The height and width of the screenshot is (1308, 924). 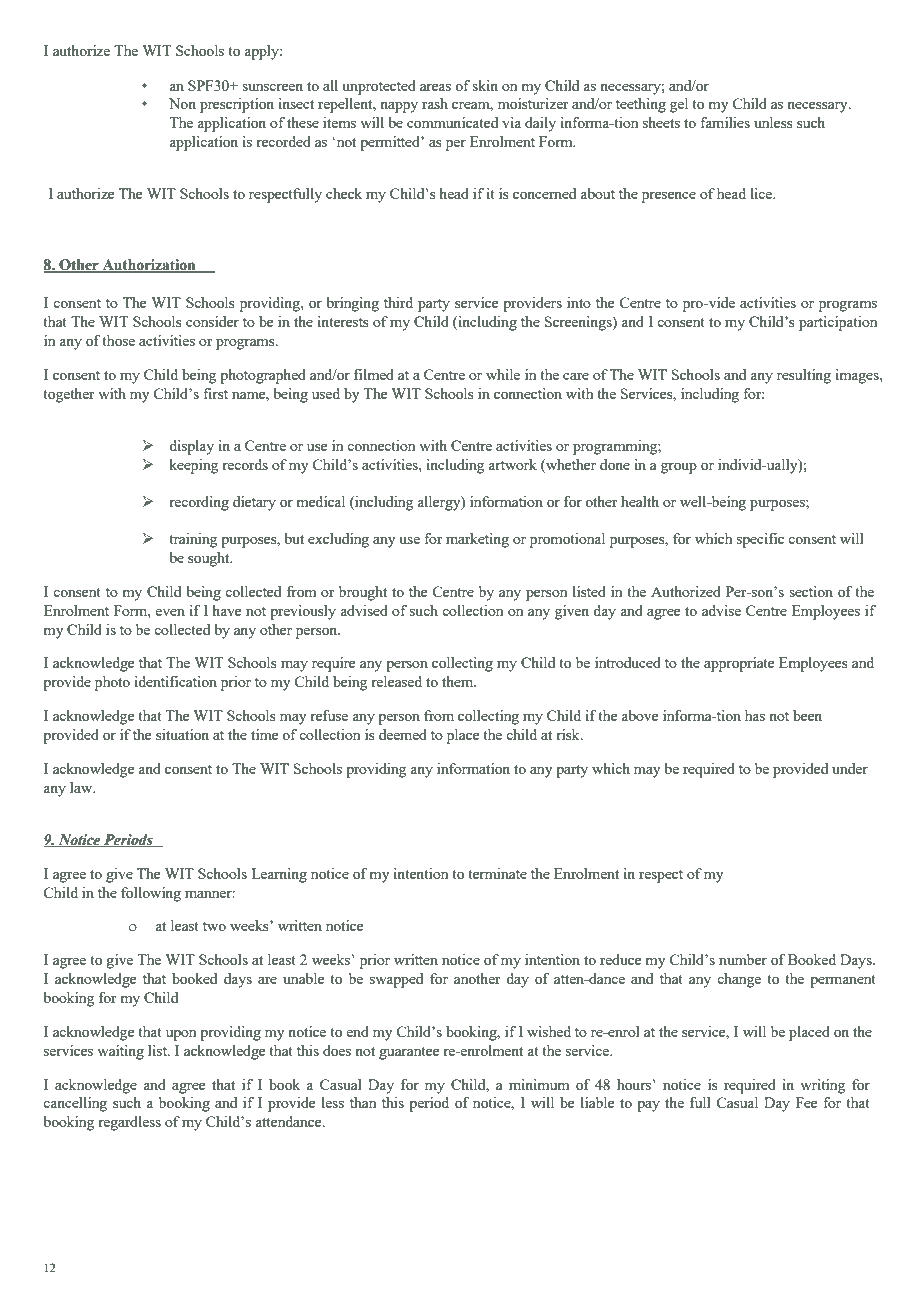 I want to click on recording, so click(x=199, y=503).
